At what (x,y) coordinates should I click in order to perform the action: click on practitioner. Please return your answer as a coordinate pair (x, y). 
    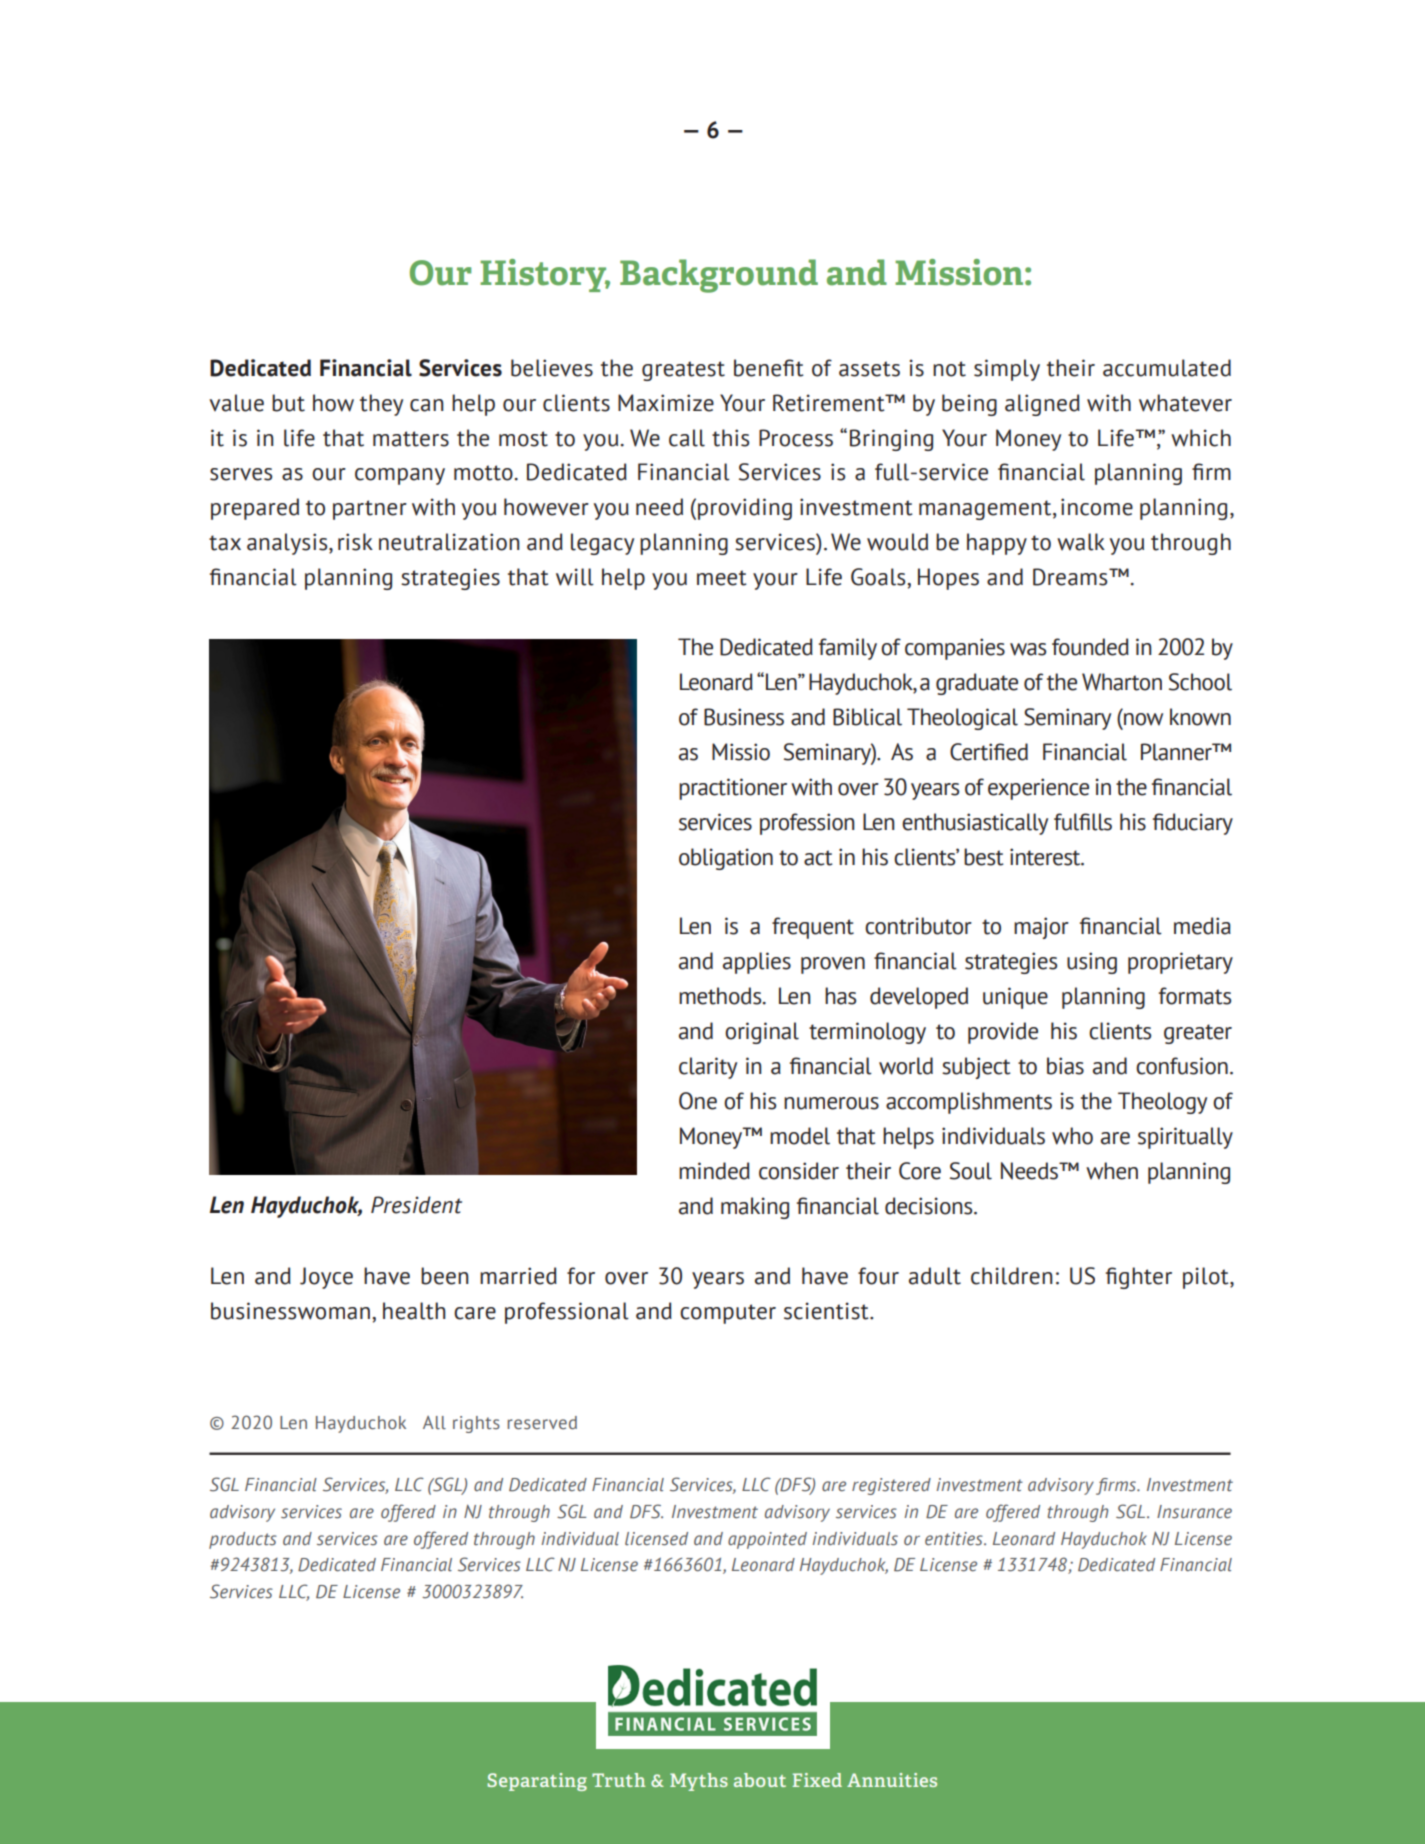
    Looking at the image, I should click on (733, 789).
